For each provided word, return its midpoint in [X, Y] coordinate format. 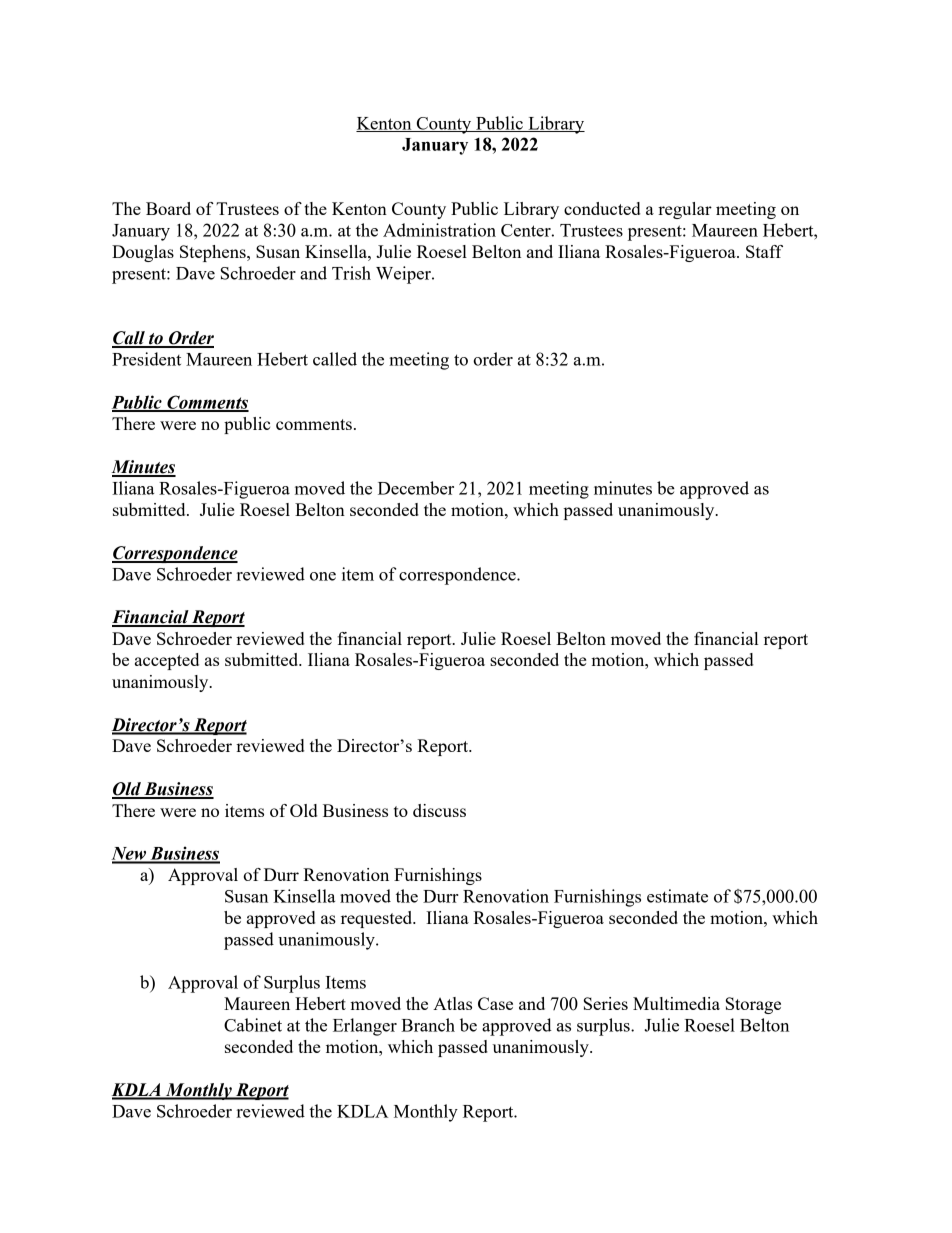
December [416, 488]
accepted [167, 661]
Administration [439, 230]
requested [378, 919]
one [323, 576]
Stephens [214, 253]
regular [685, 210]
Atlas [452, 1003]
